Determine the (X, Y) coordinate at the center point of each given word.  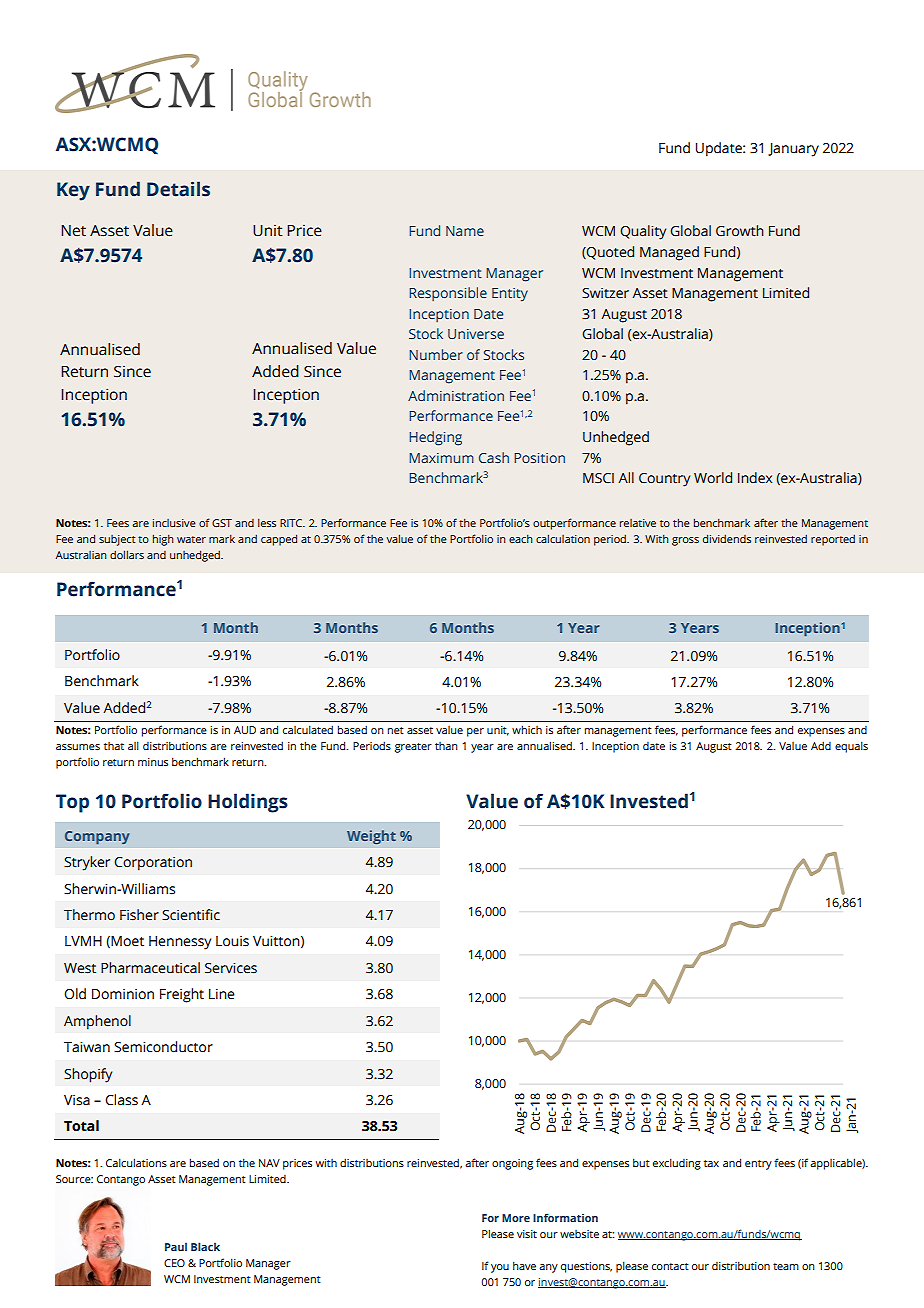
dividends (727, 538)
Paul (176, 1246)
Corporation (153, 864)
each (521, 539)
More (516, 1218)
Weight (371, 837)
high (163, 540)
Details (178, 189)
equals (851, 747)
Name (465, 231)
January (793, 150)
